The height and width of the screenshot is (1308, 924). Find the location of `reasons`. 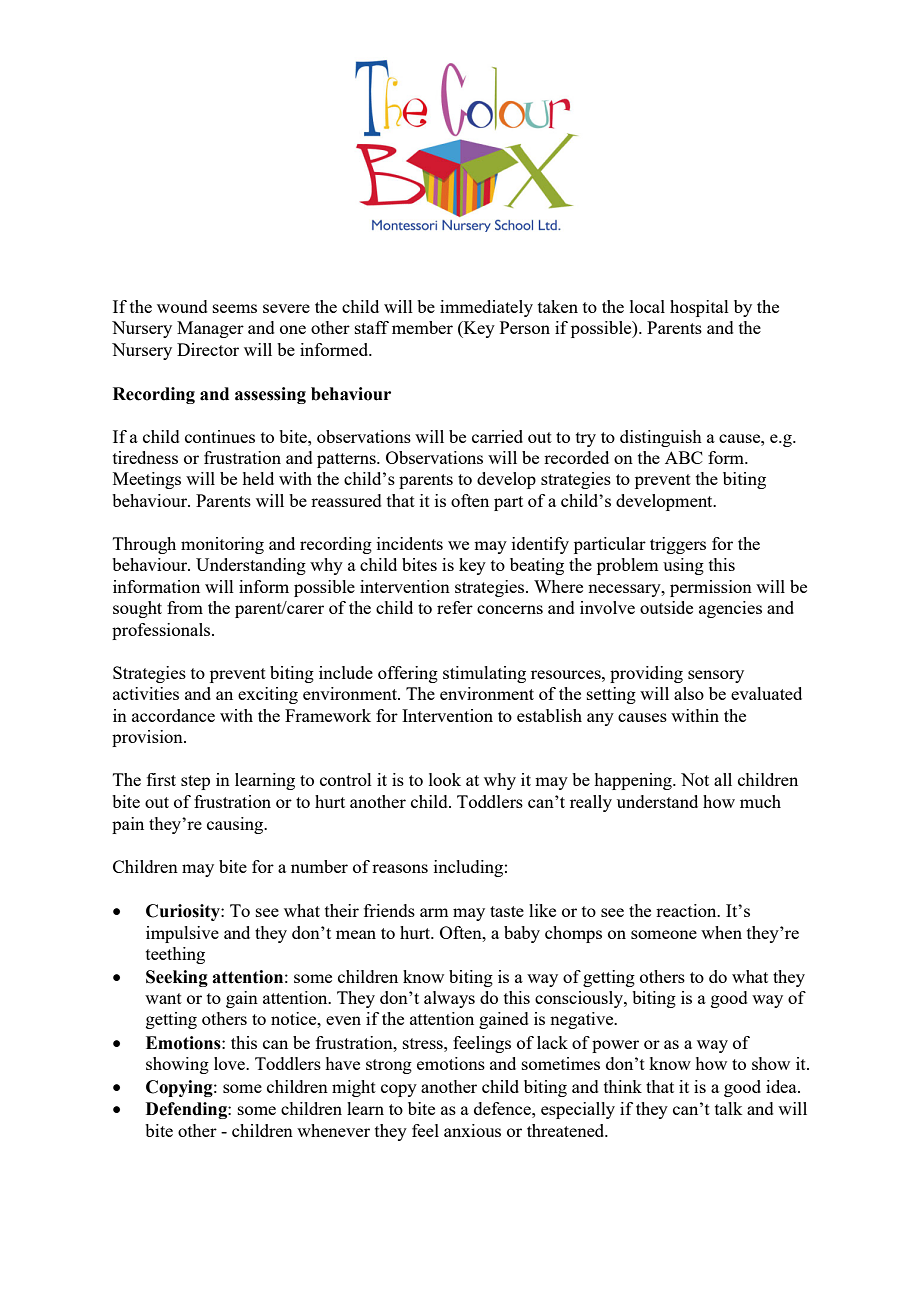

reasons is located at coordinates (400, 868).
